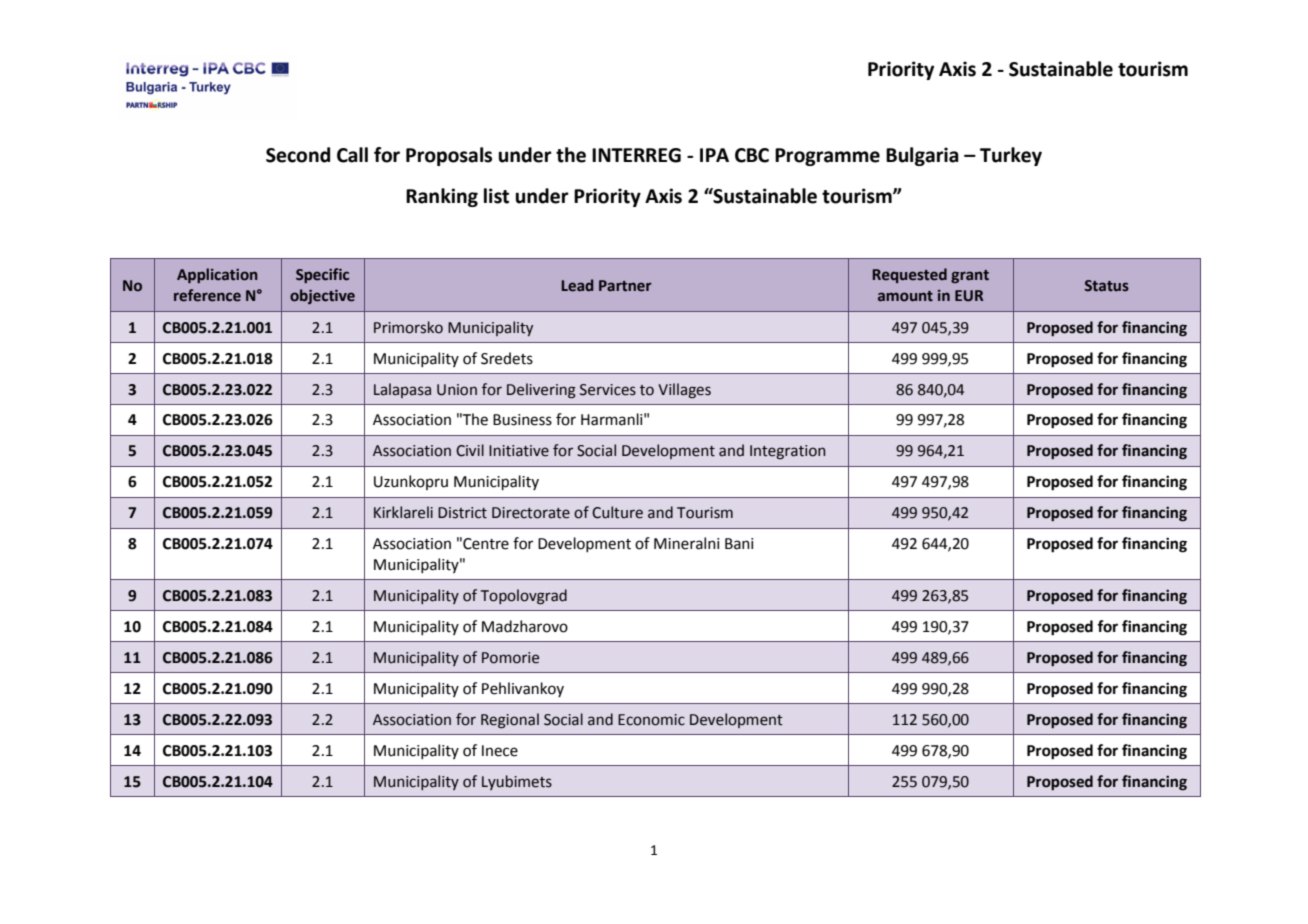 This screenshot has width=1308, height=924. What do you see at coordinates (510, 721) in the screenshot?
I see `Regional` at bounding box center [510, 721].
